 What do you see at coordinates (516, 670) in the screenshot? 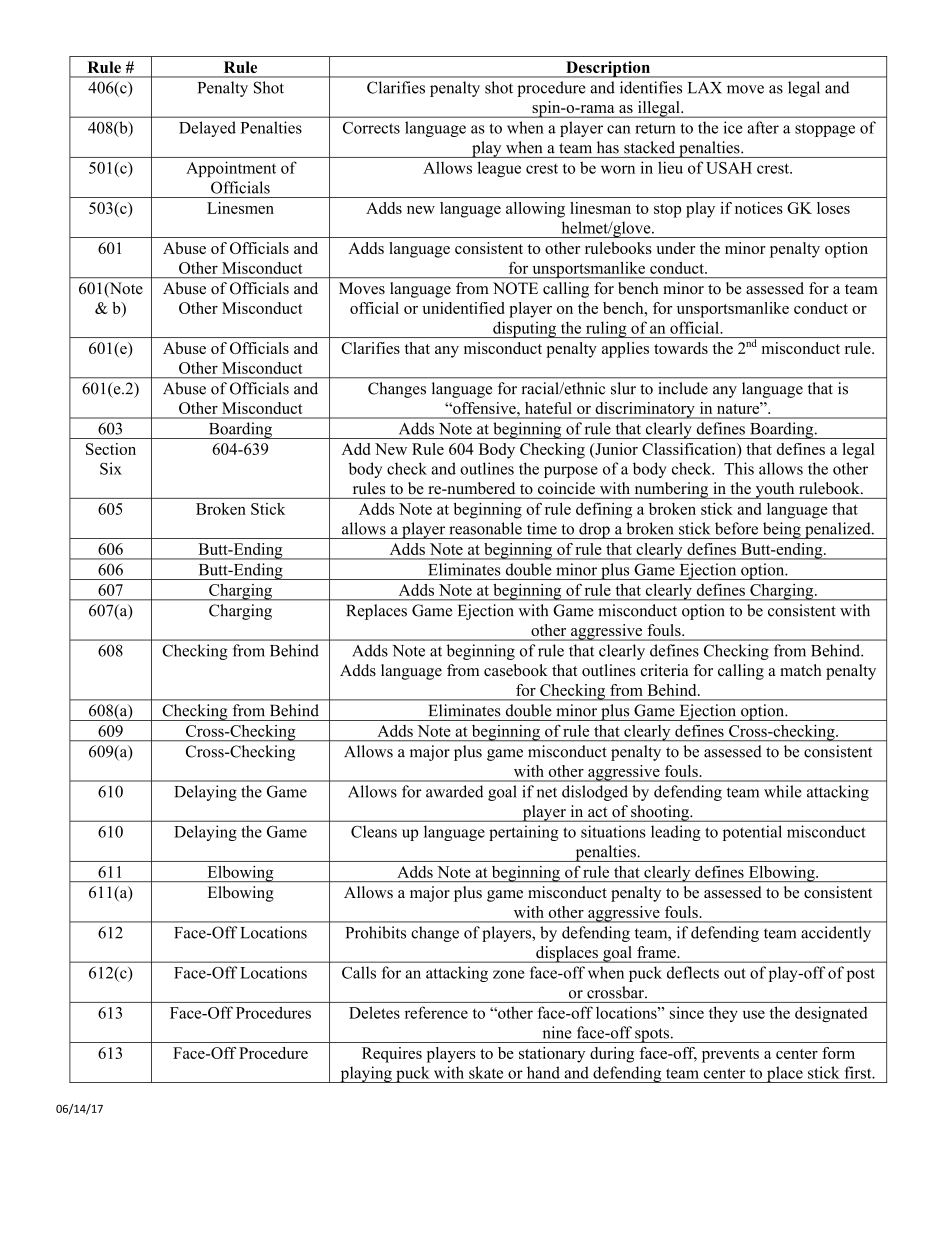
I see `casebook` at bounding box center [516, 670].
